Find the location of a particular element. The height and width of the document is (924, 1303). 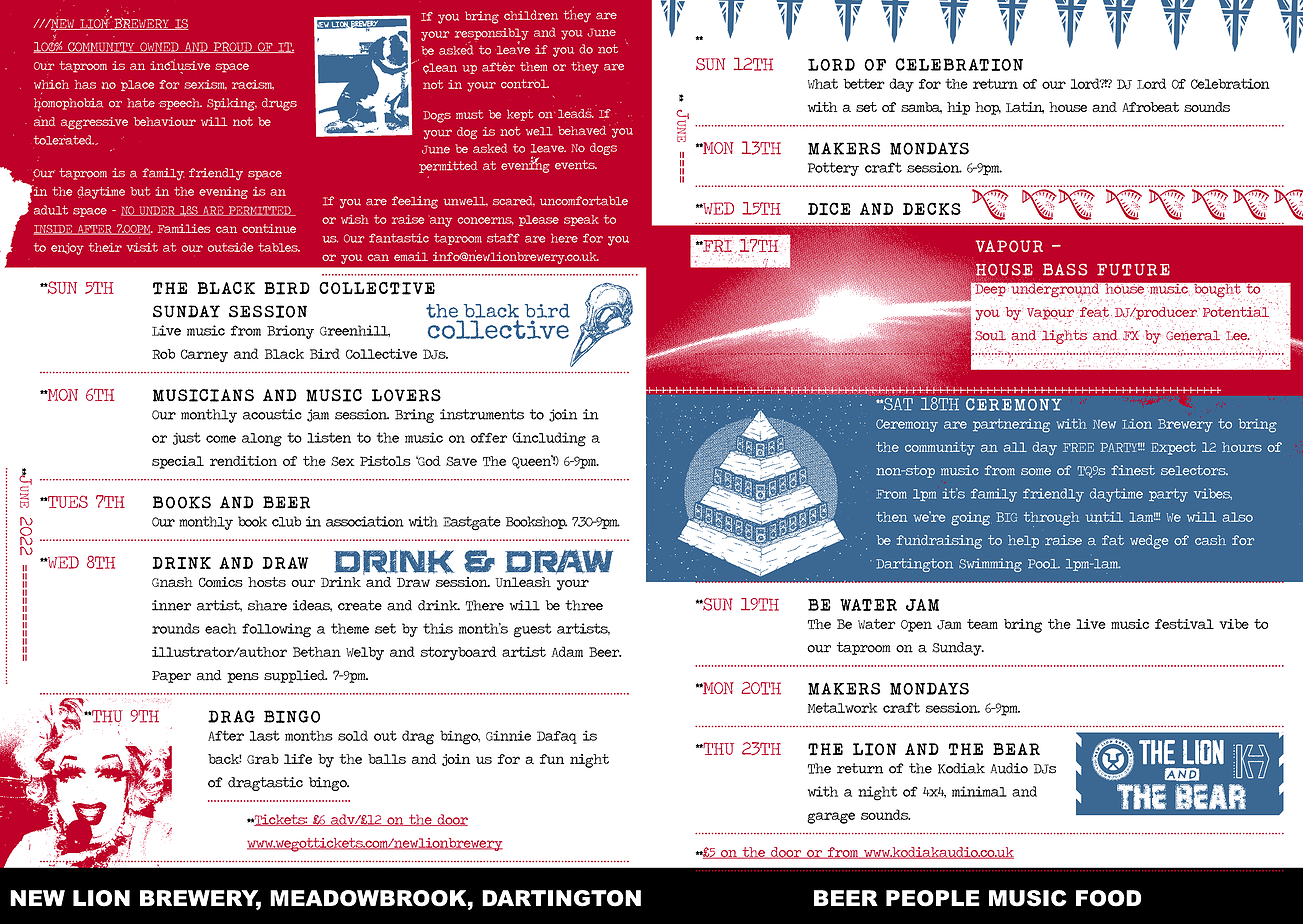

back is located at coordinates (225, 759).
